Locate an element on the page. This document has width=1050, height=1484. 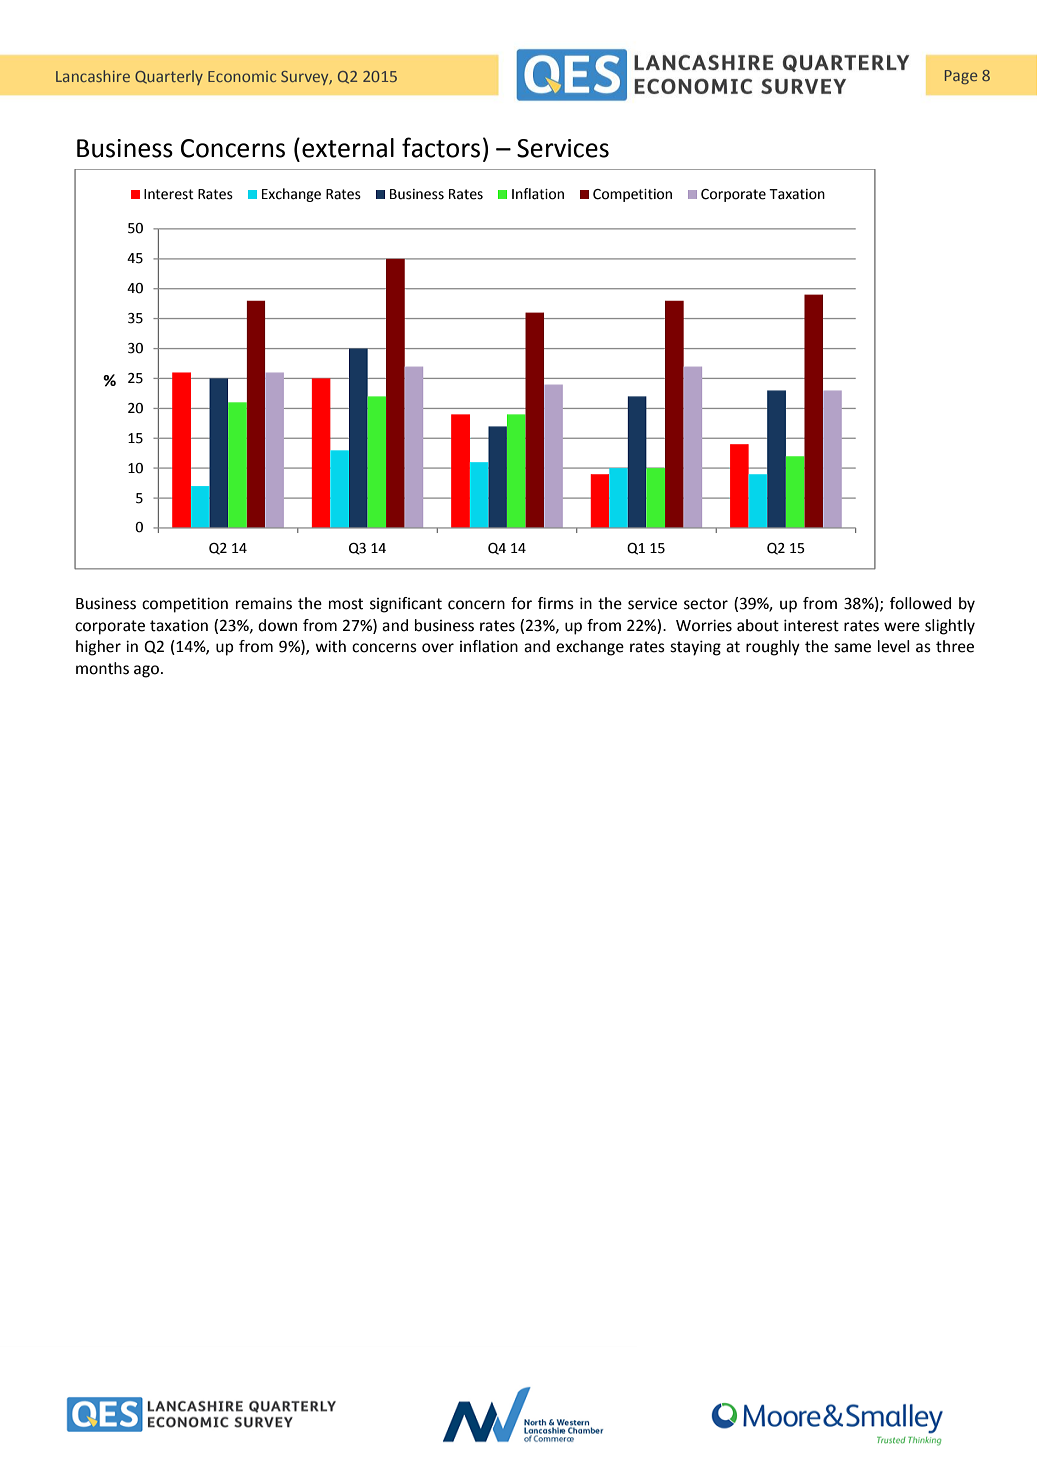
ago is located at coordinates (146, 671).
